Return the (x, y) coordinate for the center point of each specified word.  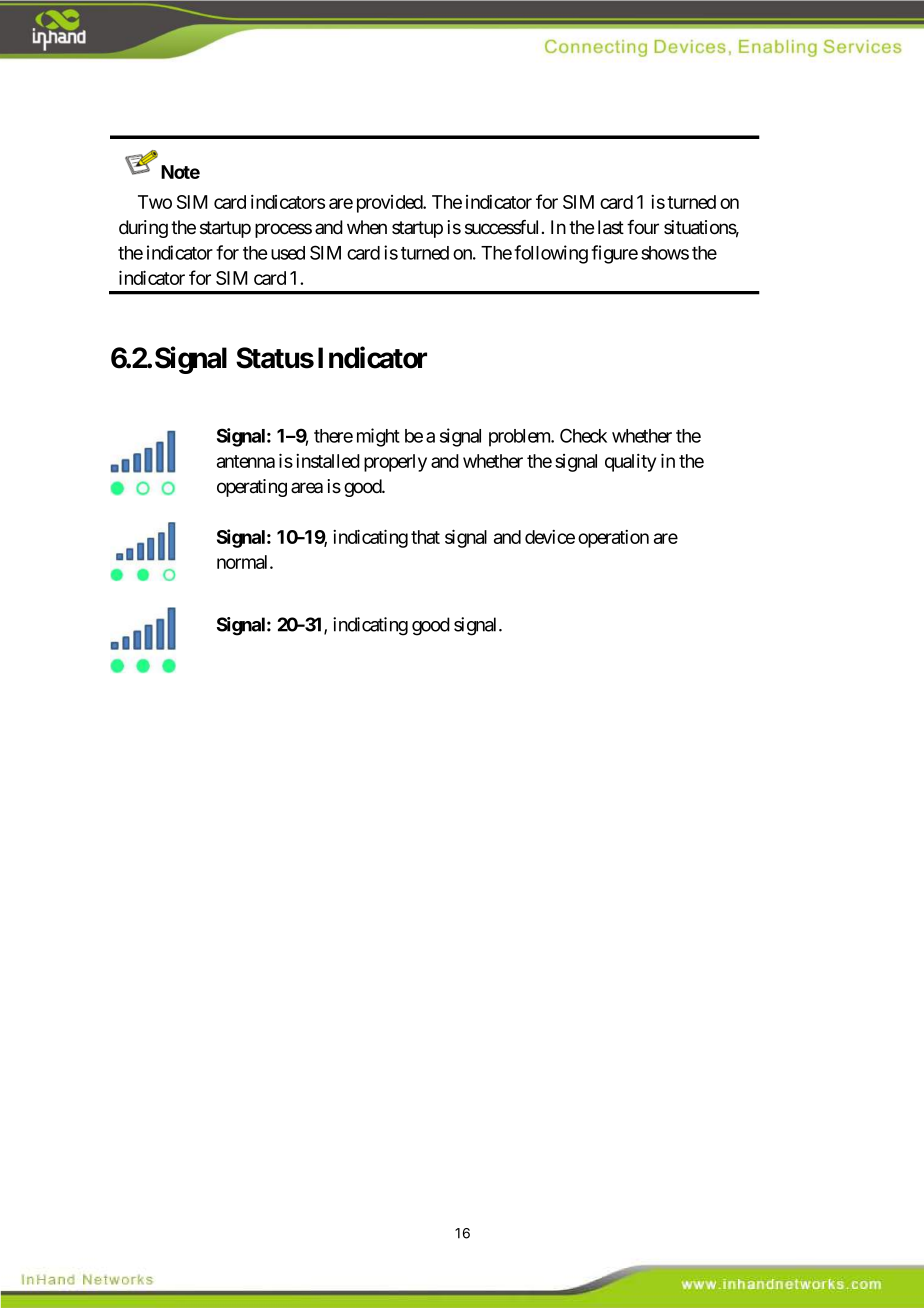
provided (390, 204)
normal (244, 562)
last (611, 227)
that (425, 537)
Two (155, 202)
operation (613, 539)
